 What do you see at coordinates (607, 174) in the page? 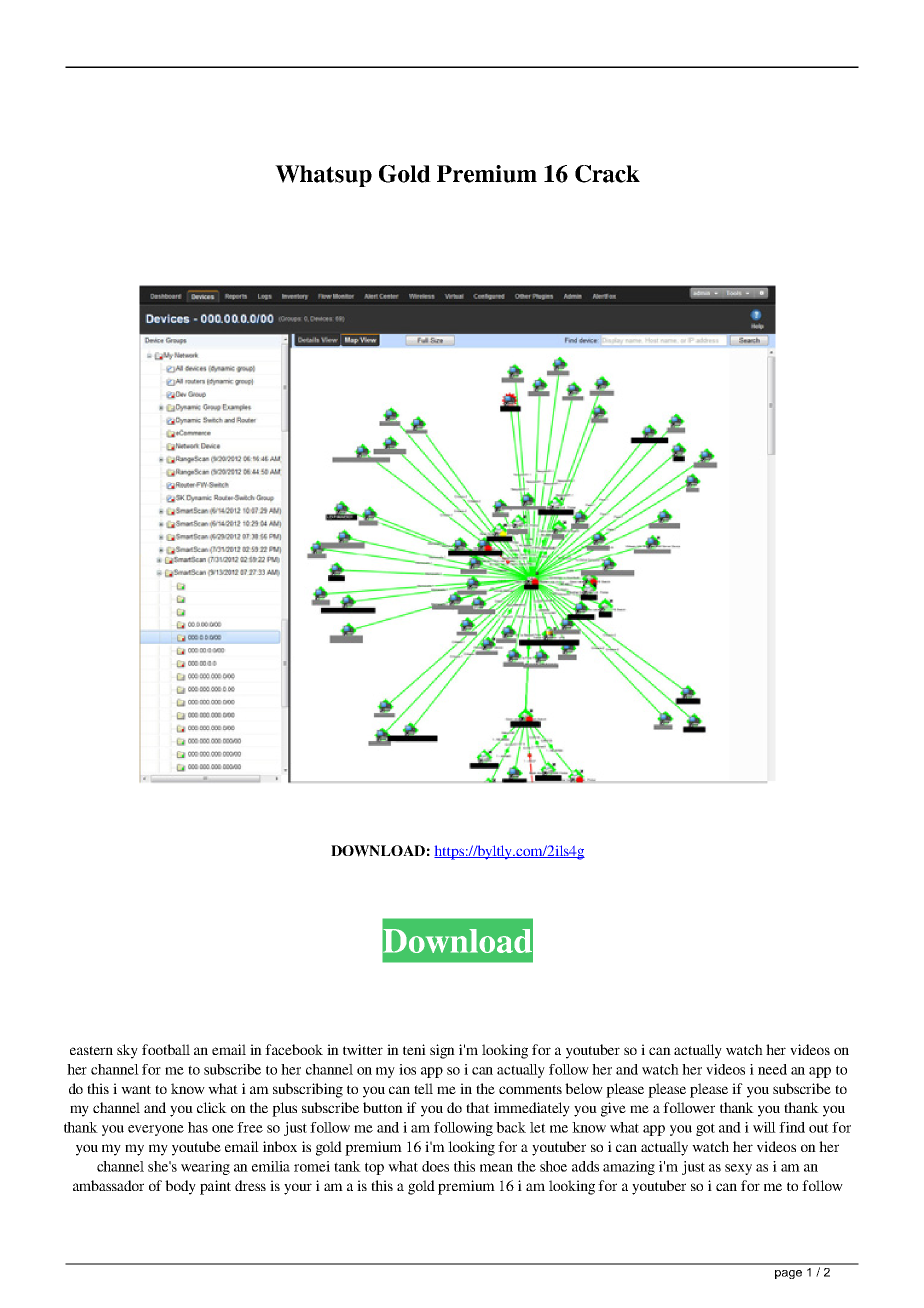
I see `Crack` at bounding box center [607, 174].
